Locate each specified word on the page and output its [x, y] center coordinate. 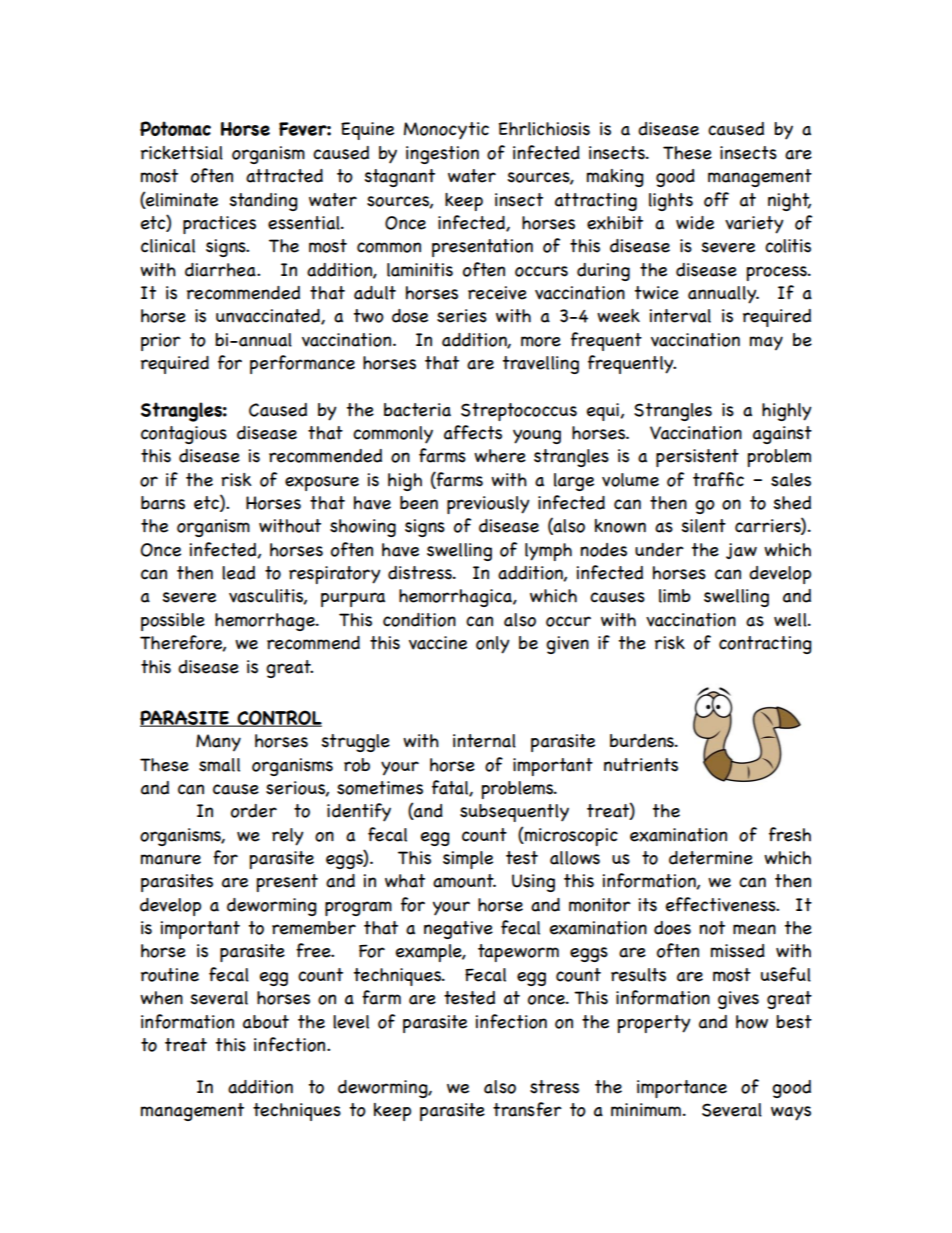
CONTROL [278, 718]
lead [238, 573]
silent [704, 526]
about [266, 1022]
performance [302, 364]
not [712, 928]
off [716, 199]
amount [464, 881]
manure [171, 859]
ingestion [442, 155]
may [766, 343]
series [462, 316]
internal [484, 741]
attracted [284, 176]
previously [488, 505]
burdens [643, 741]
